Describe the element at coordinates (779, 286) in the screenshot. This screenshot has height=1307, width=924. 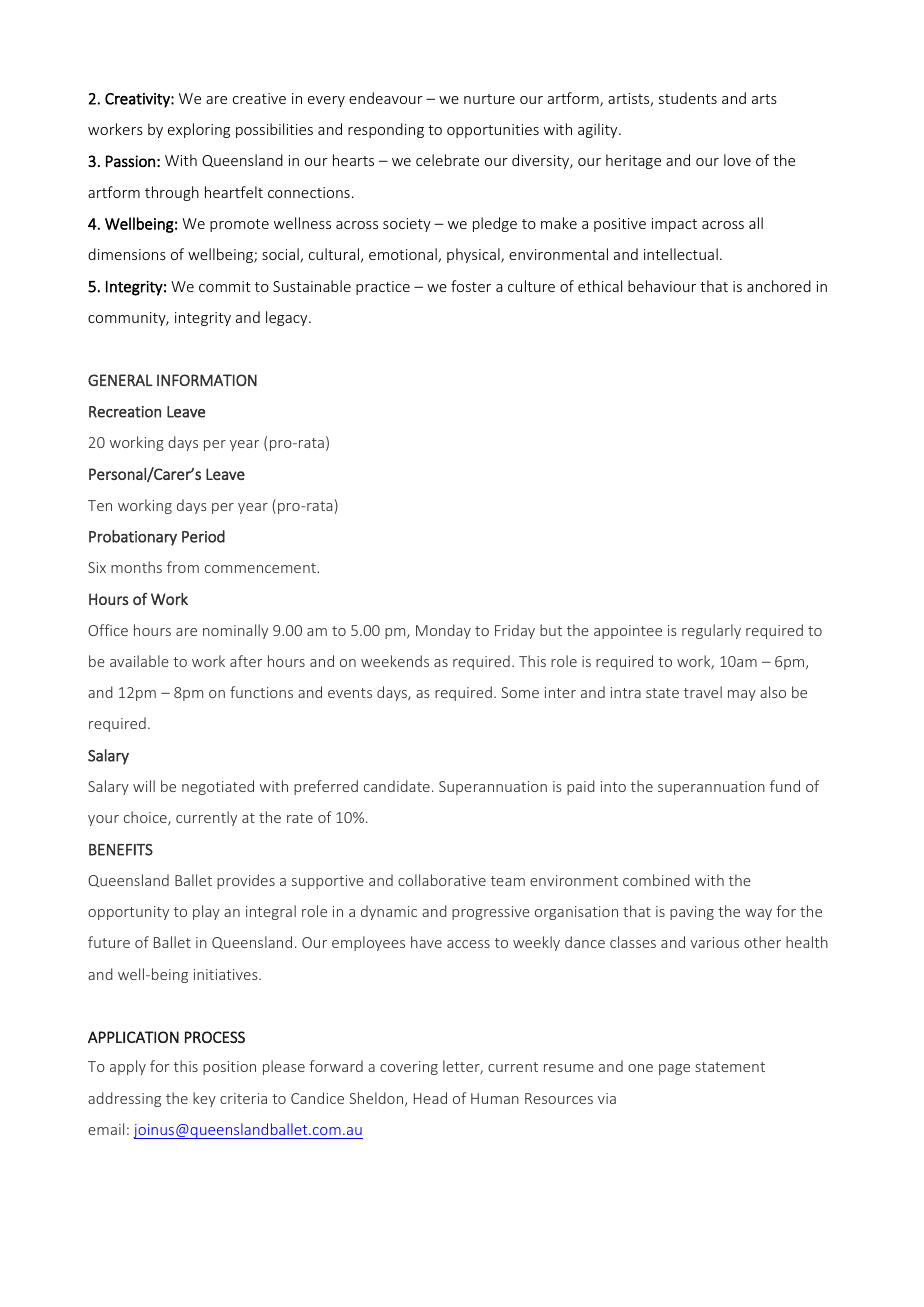
I see `anchored` at that location.
